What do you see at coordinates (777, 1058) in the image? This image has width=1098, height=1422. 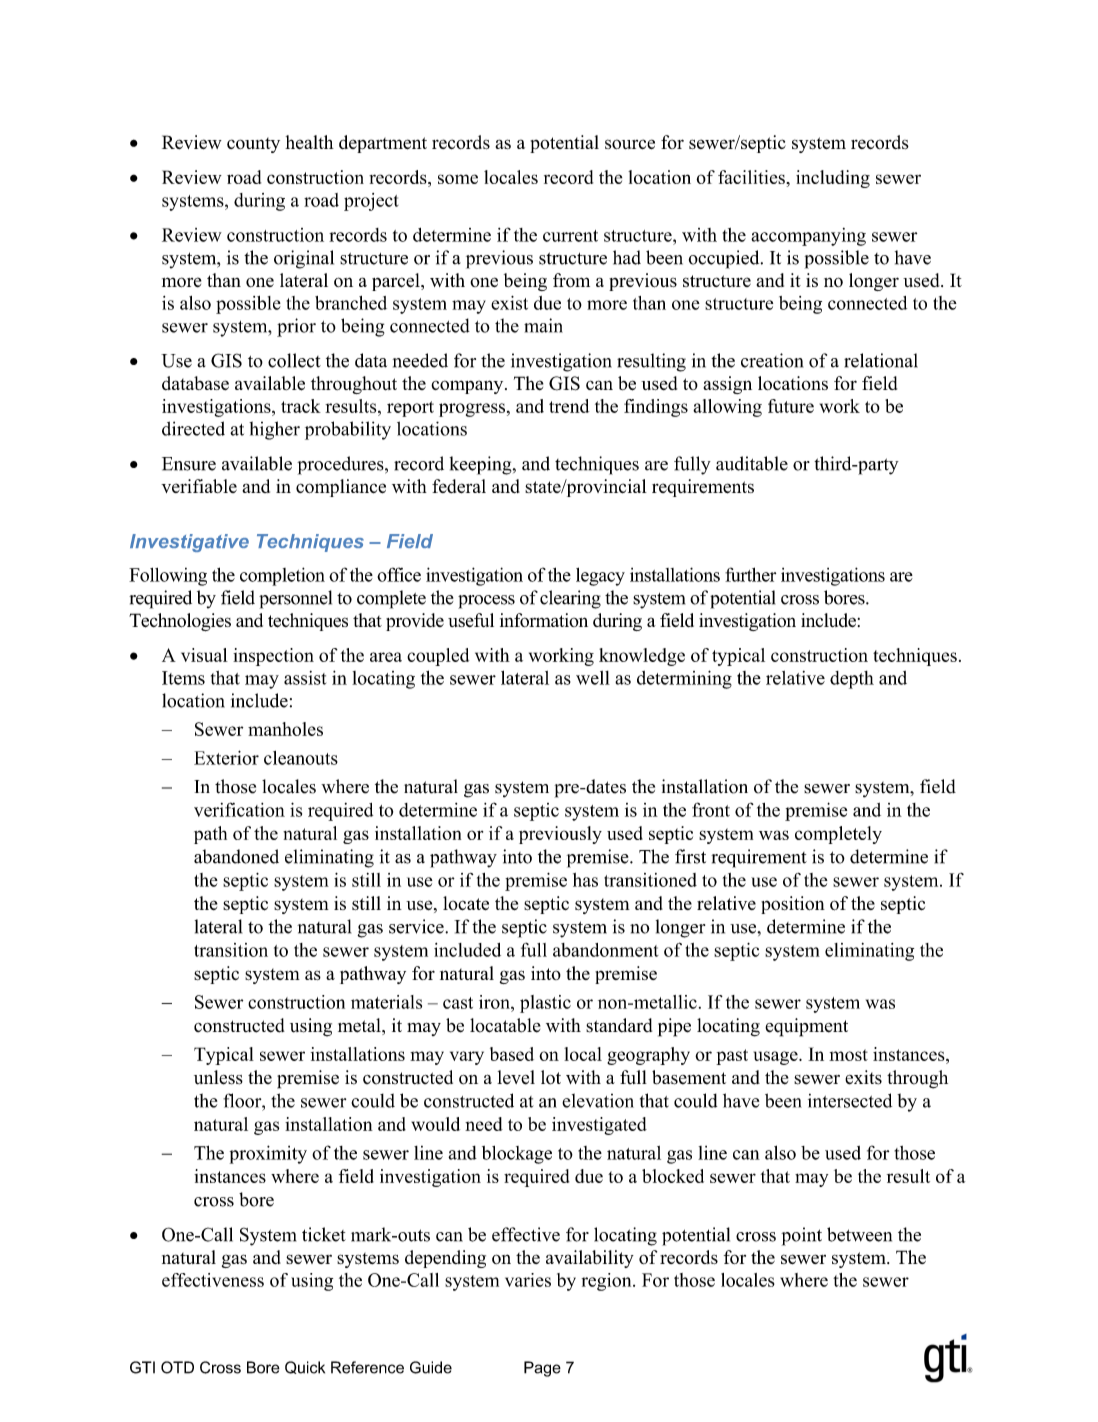 I see `usage` at bounding box center [777, 1058].
